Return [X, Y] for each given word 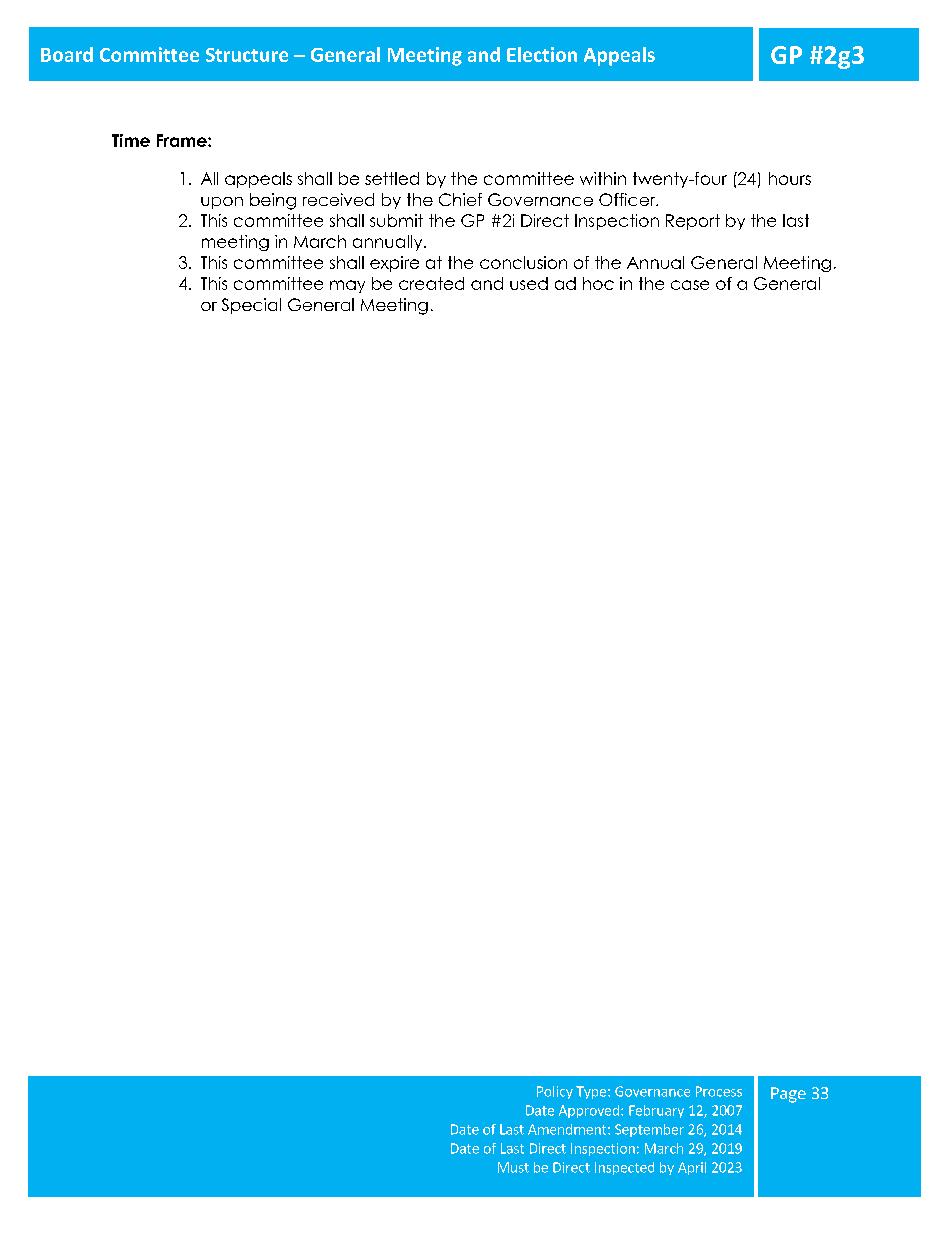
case [690, 285]
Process [719, 1091]
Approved [589, 1111]
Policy [555, 1092]
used [529, 283]
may [347, 286]
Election [542, 54]
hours [790, 178]
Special [251, 306]
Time [131, 140]
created [431, 283]
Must [513, 1167]
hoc [598, 283]
